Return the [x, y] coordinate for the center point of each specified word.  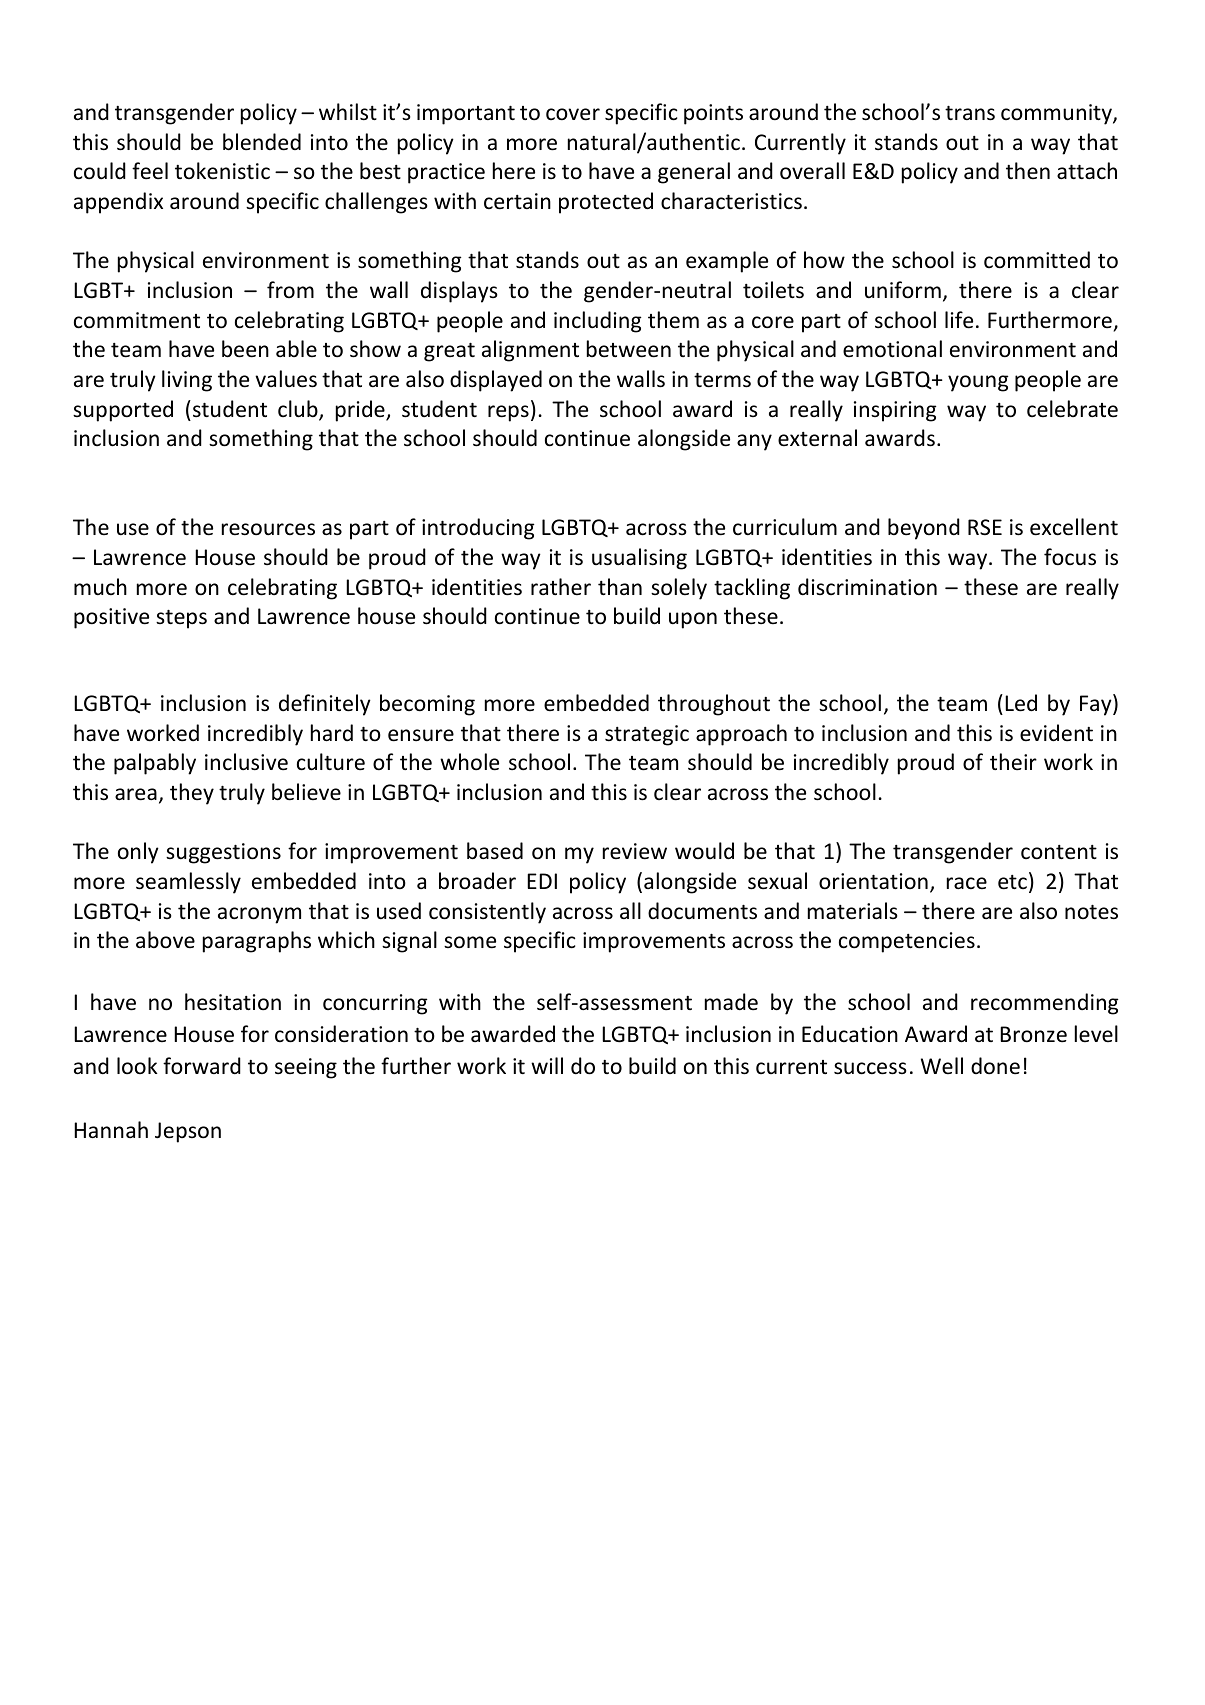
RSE [985, 527]
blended [262, 142]
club [299, 410]
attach [1087, 170]
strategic [647, 735]
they [192, 794]
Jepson [188, 1132]
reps [508, 413]
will [547, 1065]
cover [573, 114]
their [1013, 762]
